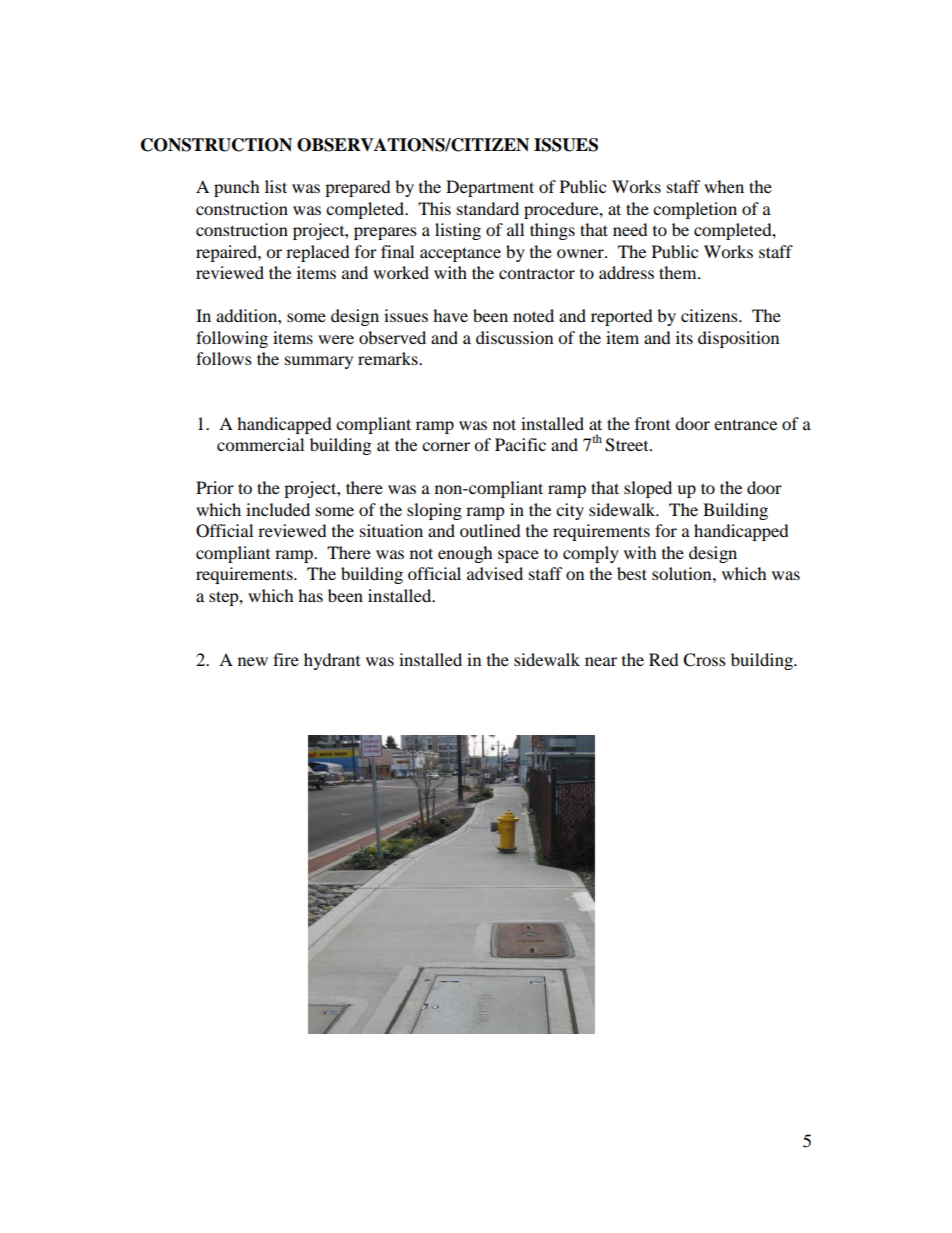 This screenshot has width=952, height=1233. Describe the element at coordinates (446, 446) in the screenshot. I see `corner` at that location.
